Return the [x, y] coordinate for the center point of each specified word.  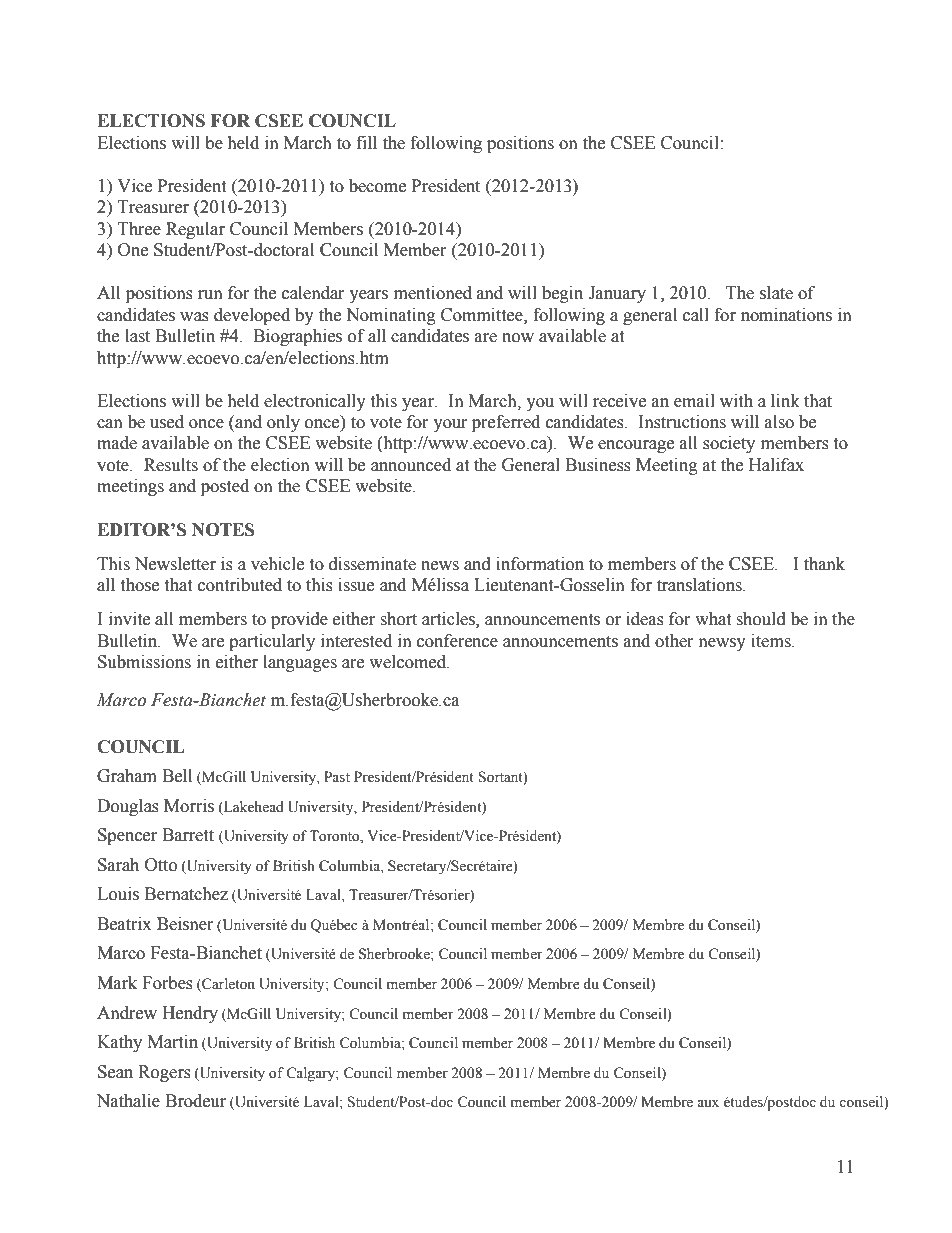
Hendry [190, 1014]
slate [776, 293]
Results [171, 465]
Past [337, 777]
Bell [177, 776]
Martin [173, 1042]
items [772, 641]
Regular [195, 230]
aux [708, 1103]
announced [411, 465]
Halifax [776, 465]
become [377, 186]
